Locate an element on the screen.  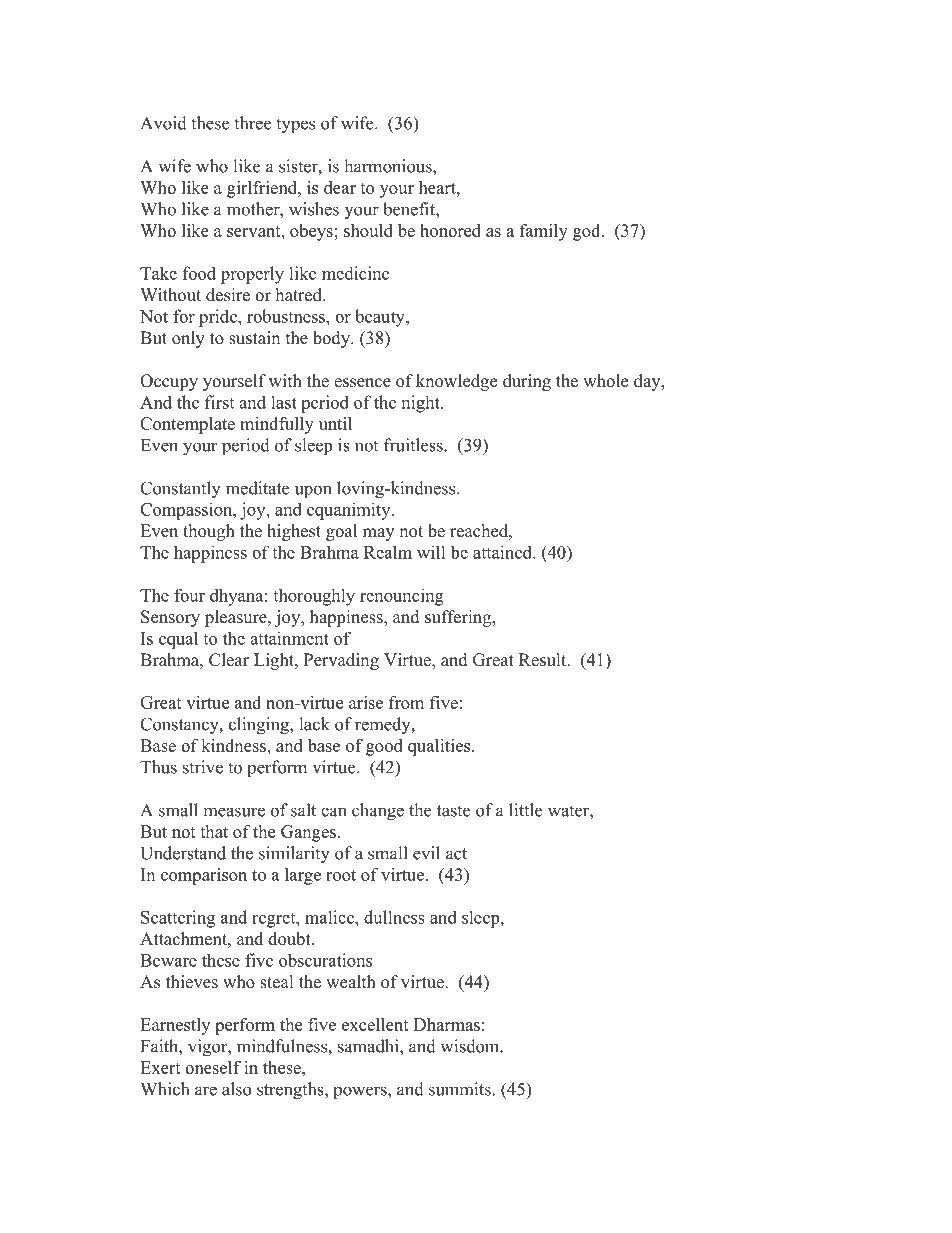
summits is located at coordinates (460, 1089).
